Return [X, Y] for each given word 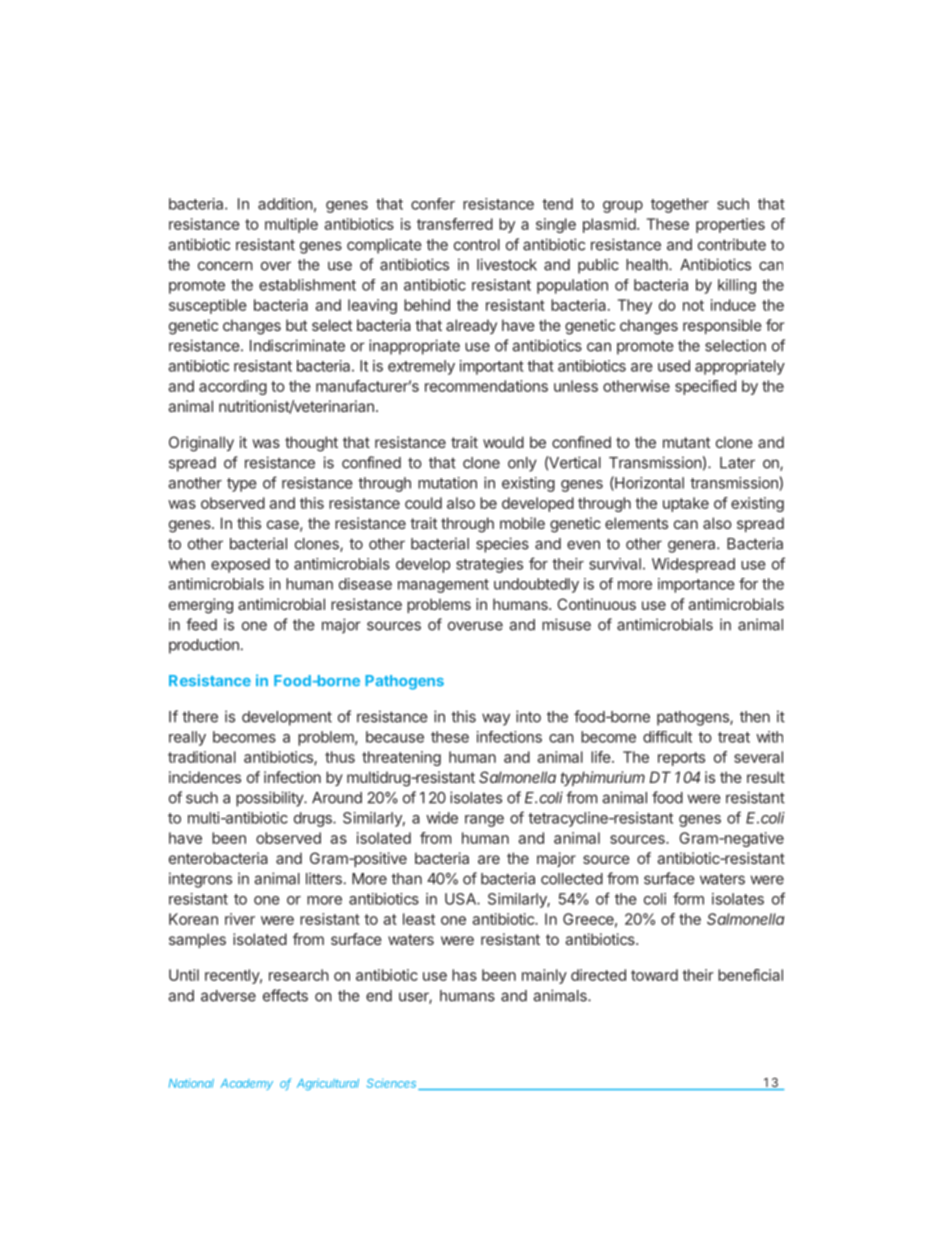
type [242, 485]
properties [730, 225]
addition [285, 204]
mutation [447, 483]
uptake [686, 504]
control [477, 245]
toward [654, 975]
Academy [246, 1084]
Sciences [393, 1084]
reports [681, 759]
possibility [270, 799]
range [484, 821]
